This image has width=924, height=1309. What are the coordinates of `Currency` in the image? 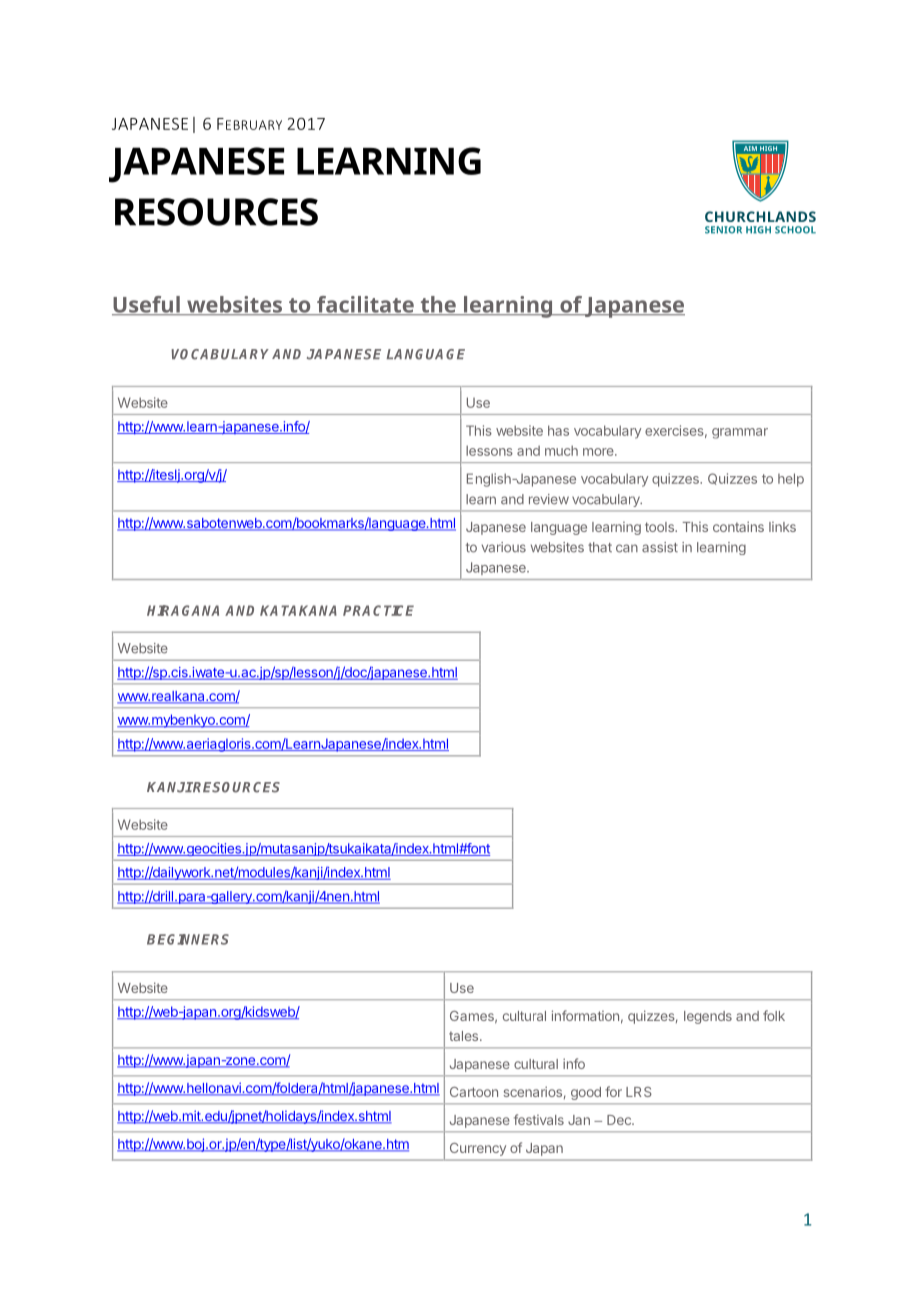 It's located at (478, 1149).
